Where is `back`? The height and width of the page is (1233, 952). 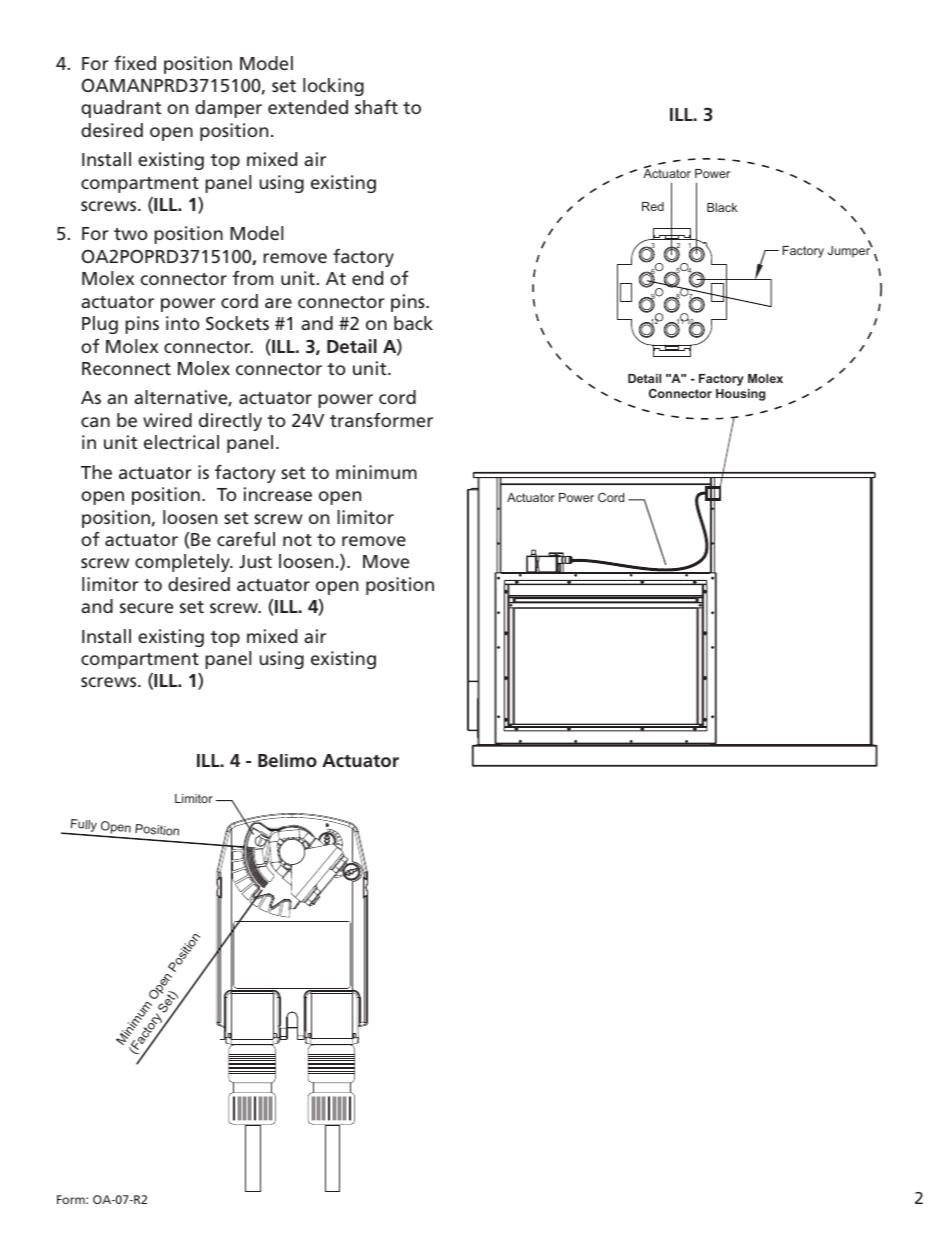
back is located at coordinates (413, 323).
